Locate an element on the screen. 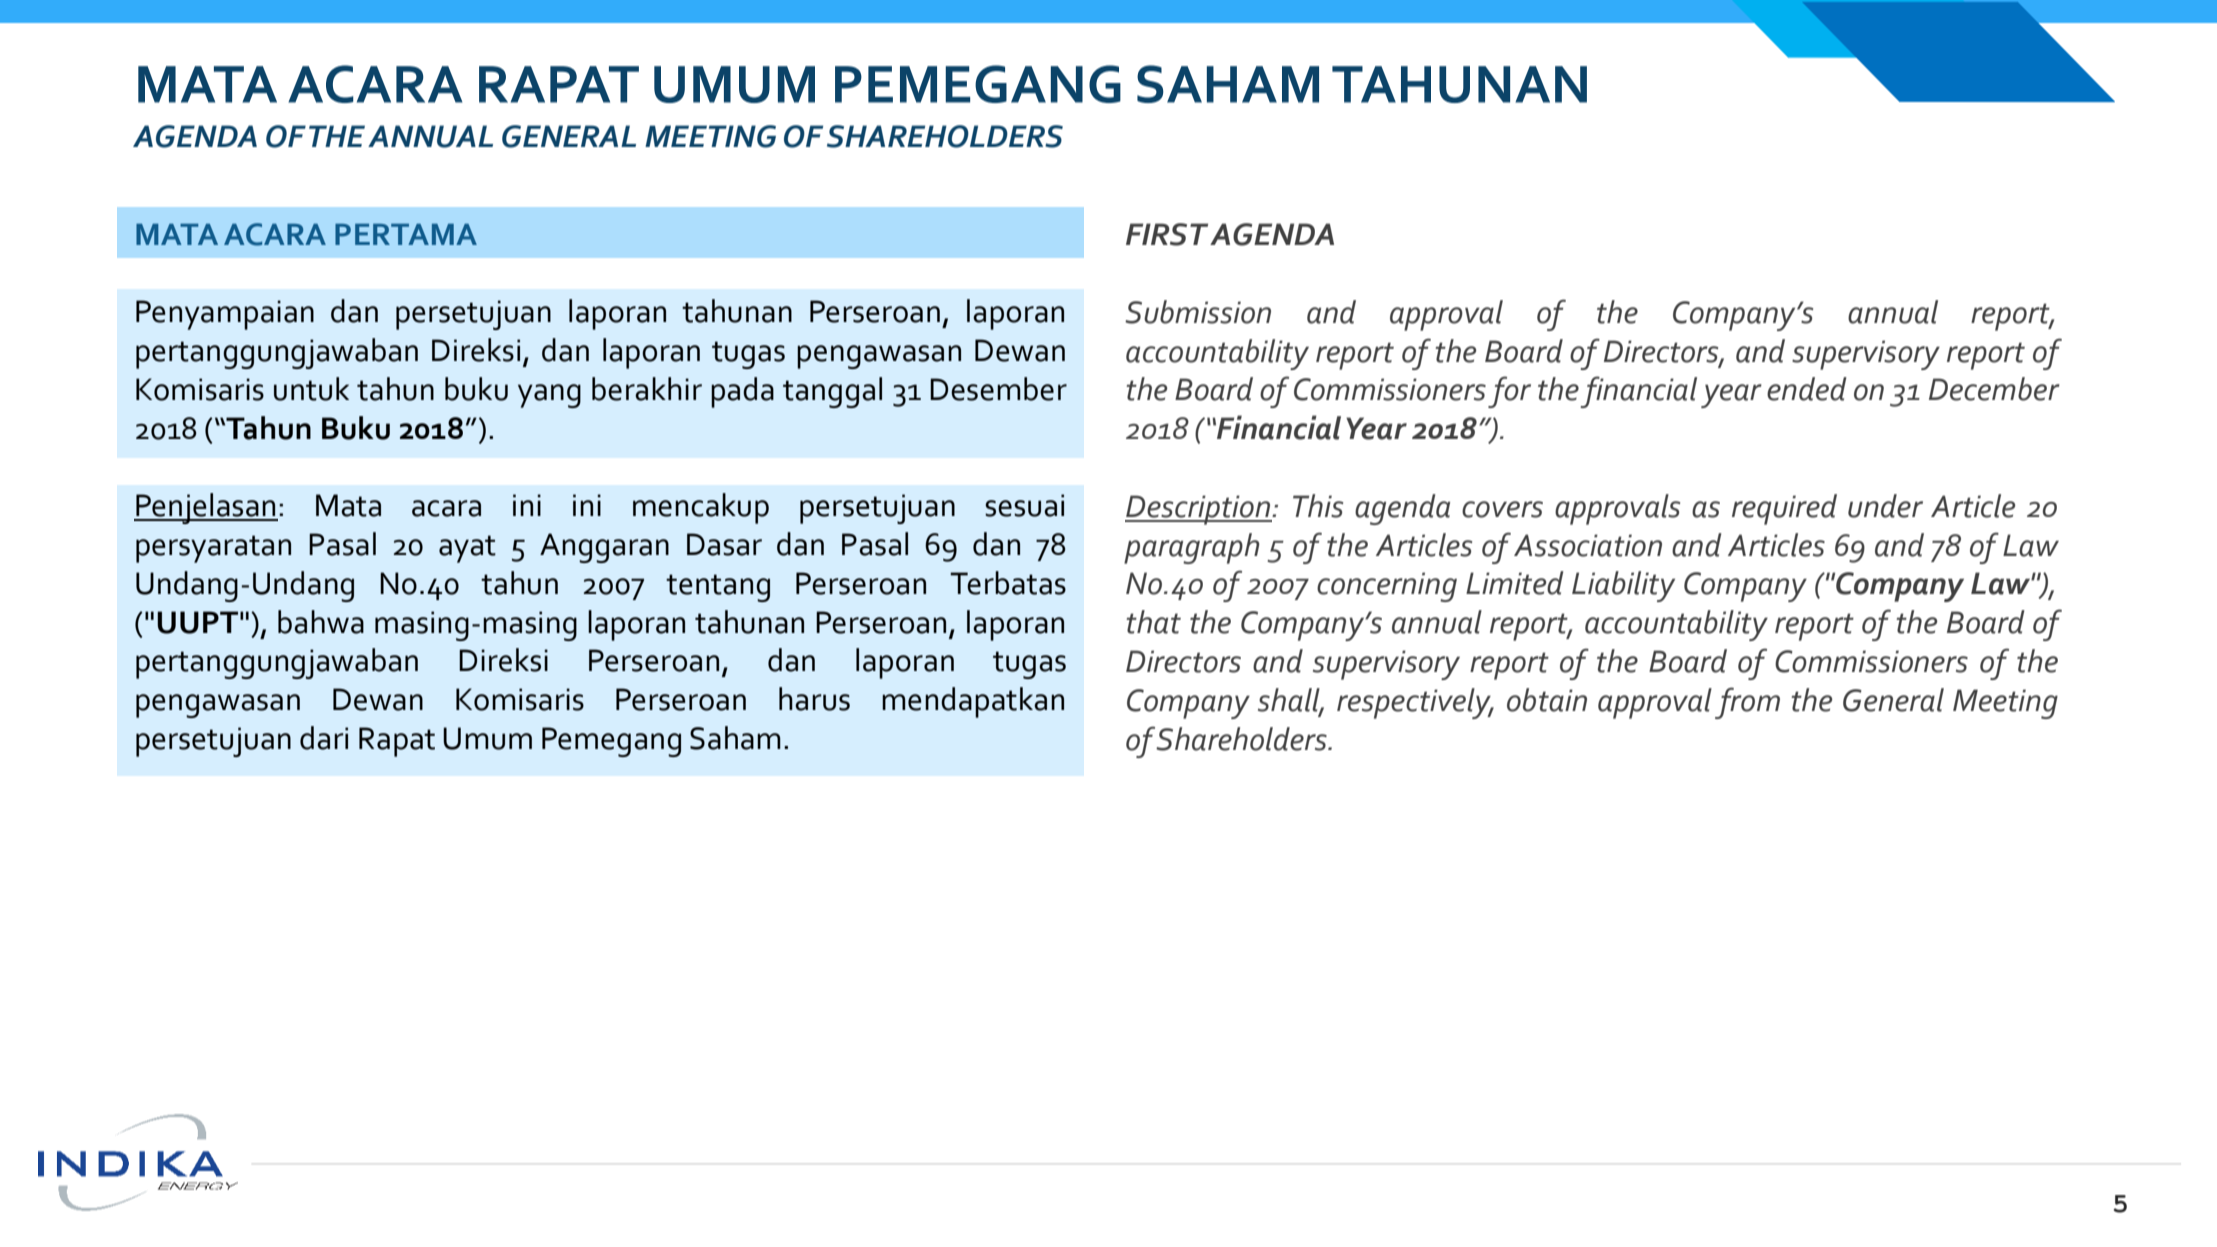 The height and width of the screenshot is (1247, 2217). for is located at coordinates (1509, 392).
